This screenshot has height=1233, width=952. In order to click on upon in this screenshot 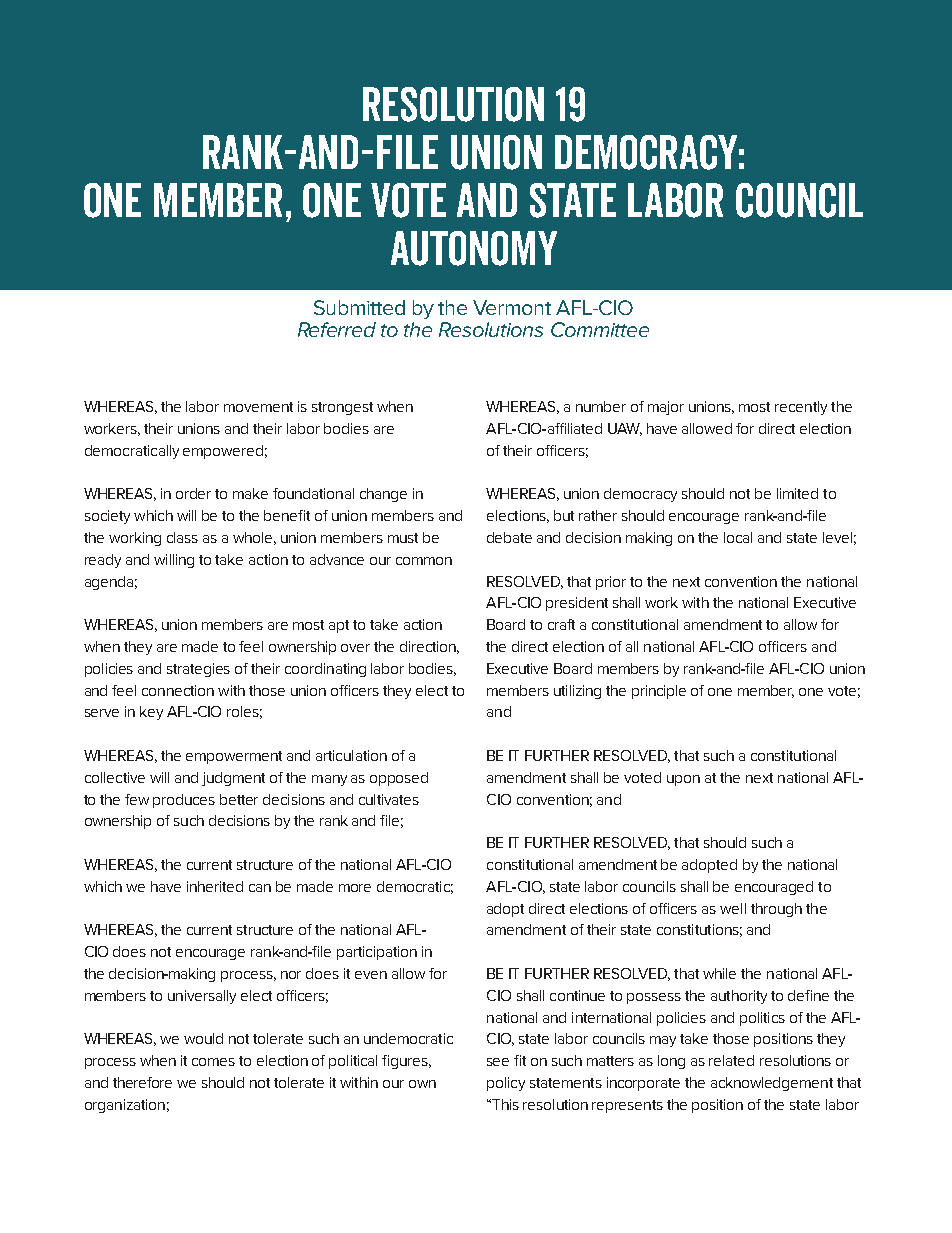, I will do `click(683, 780)`.
